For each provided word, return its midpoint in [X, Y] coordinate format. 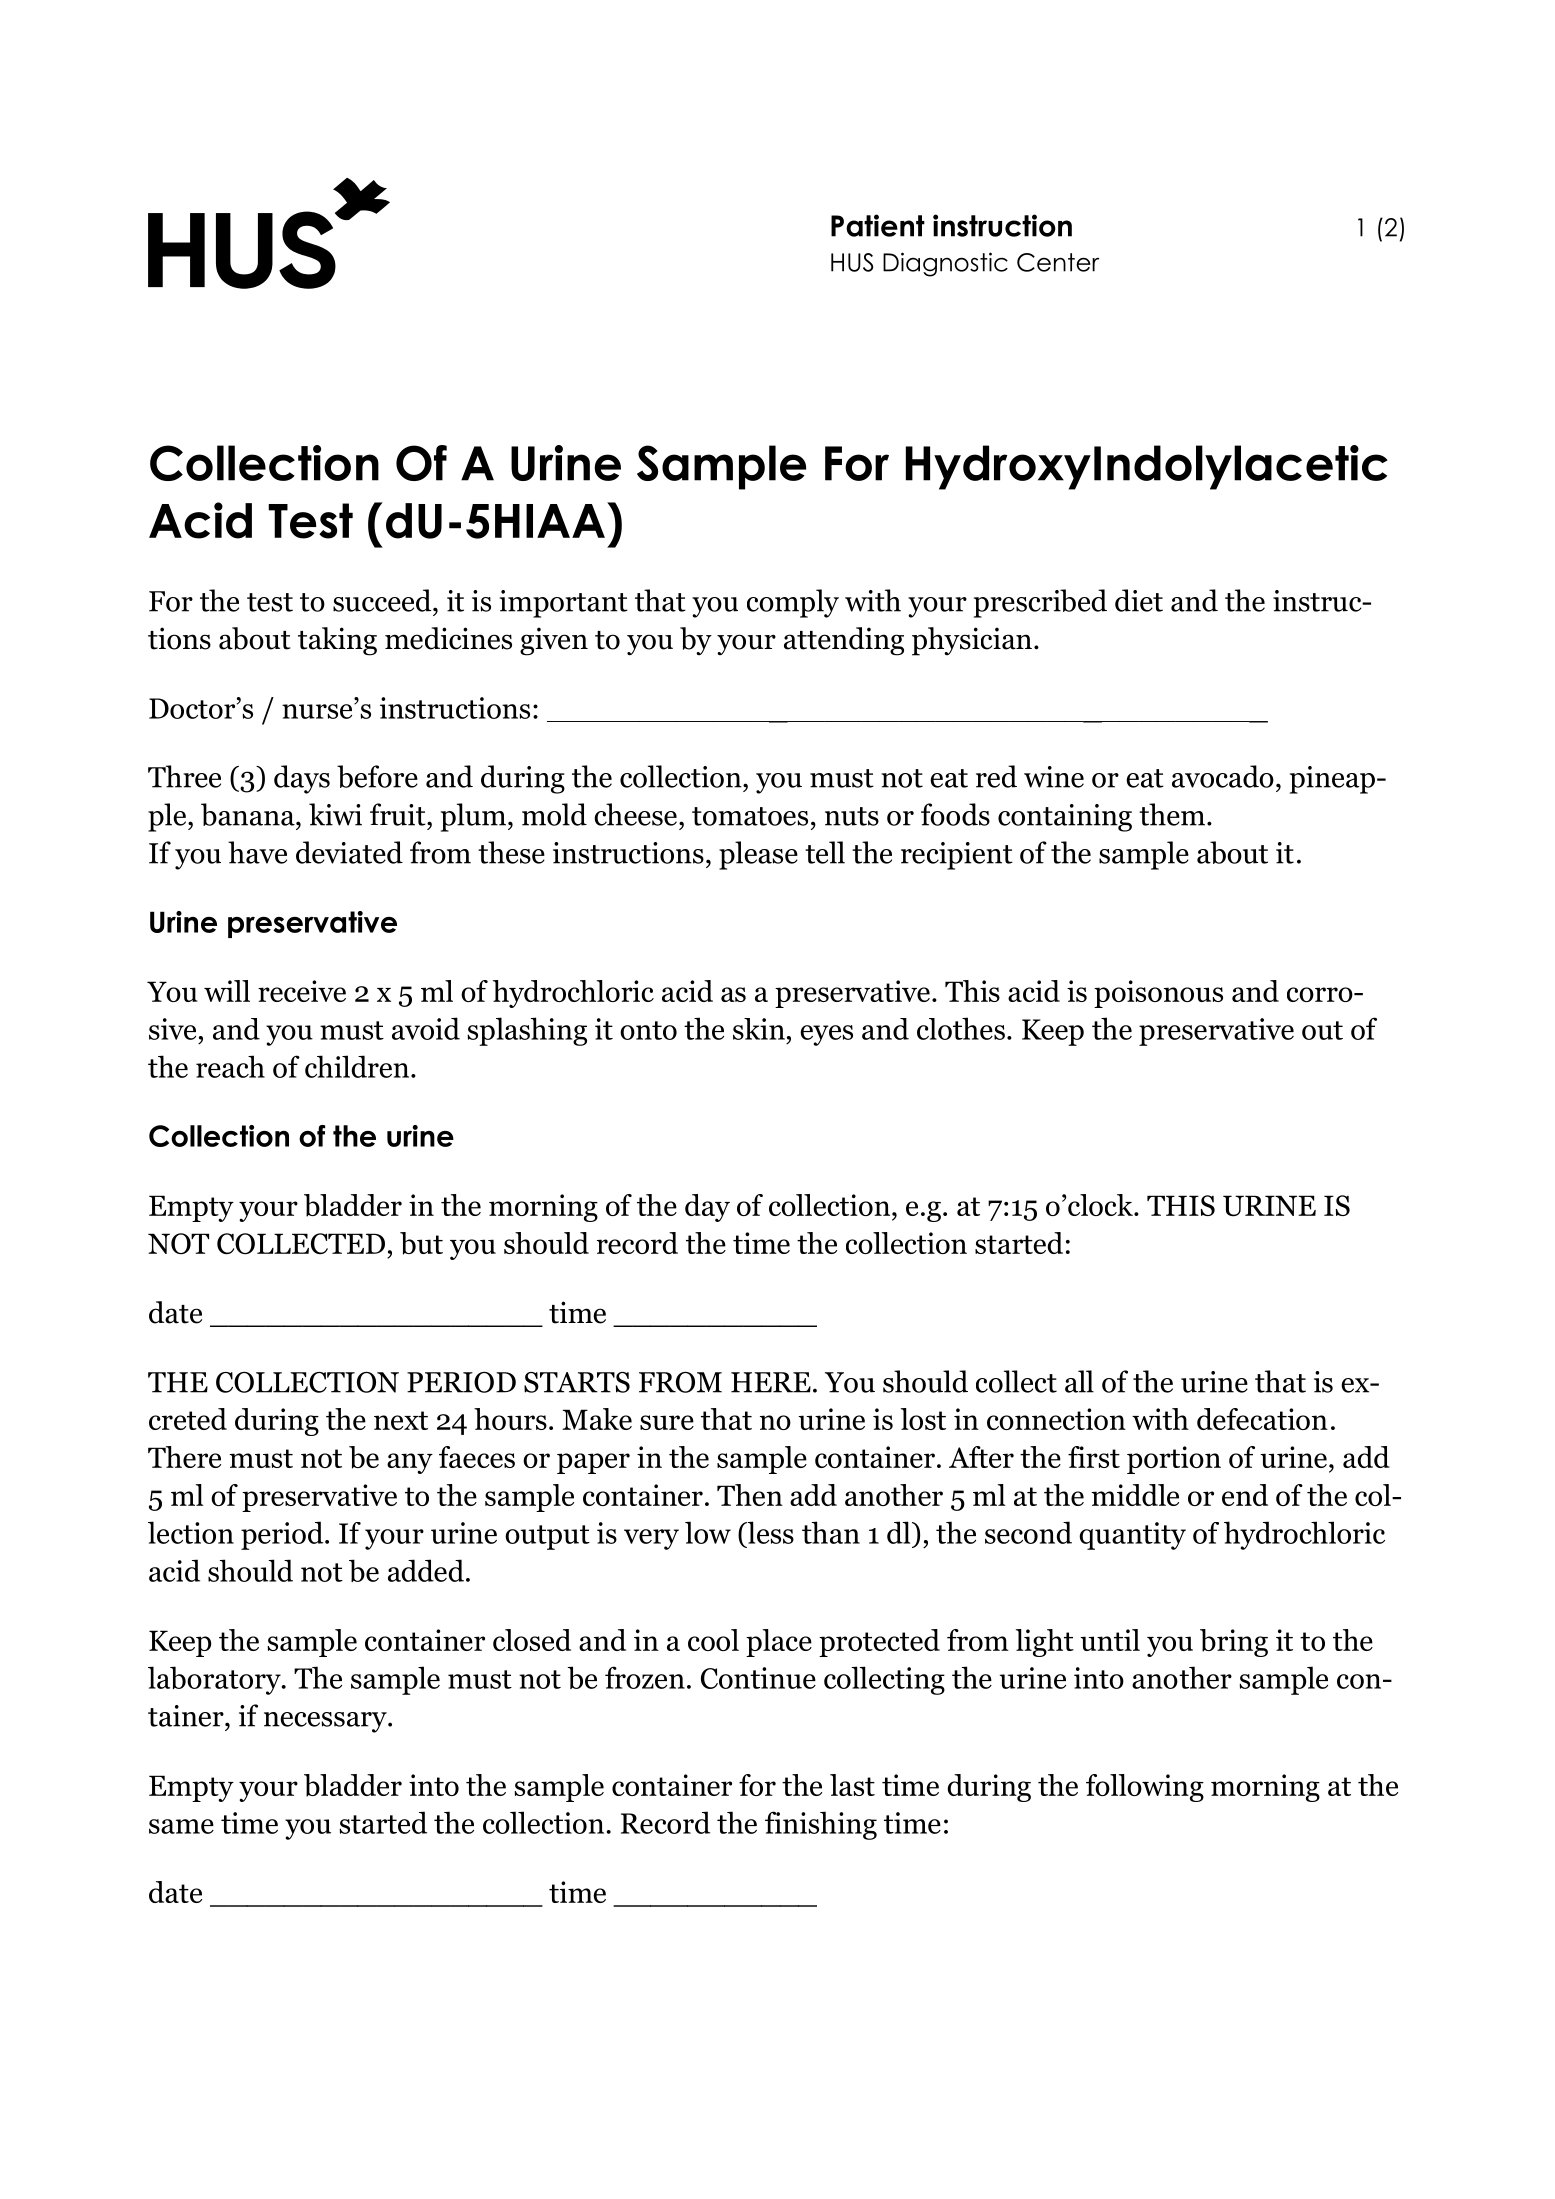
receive [302, 991]
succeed [383, 600]
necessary [326, 1722]
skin [759, 1029]
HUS [852, 262]
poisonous [1158, 994]
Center [1058, 262]
